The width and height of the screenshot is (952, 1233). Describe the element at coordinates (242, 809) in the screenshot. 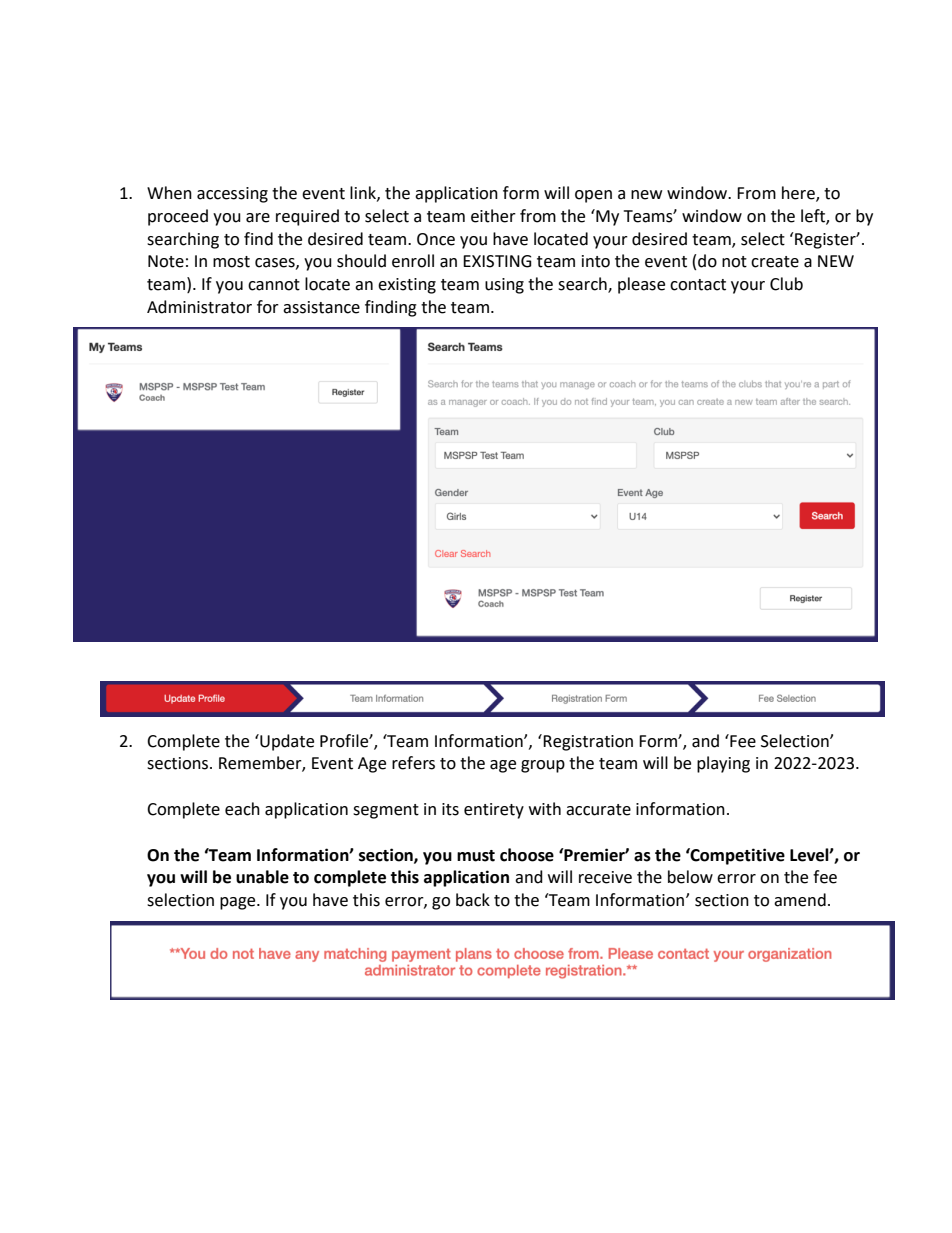

I see `each` at that location.
